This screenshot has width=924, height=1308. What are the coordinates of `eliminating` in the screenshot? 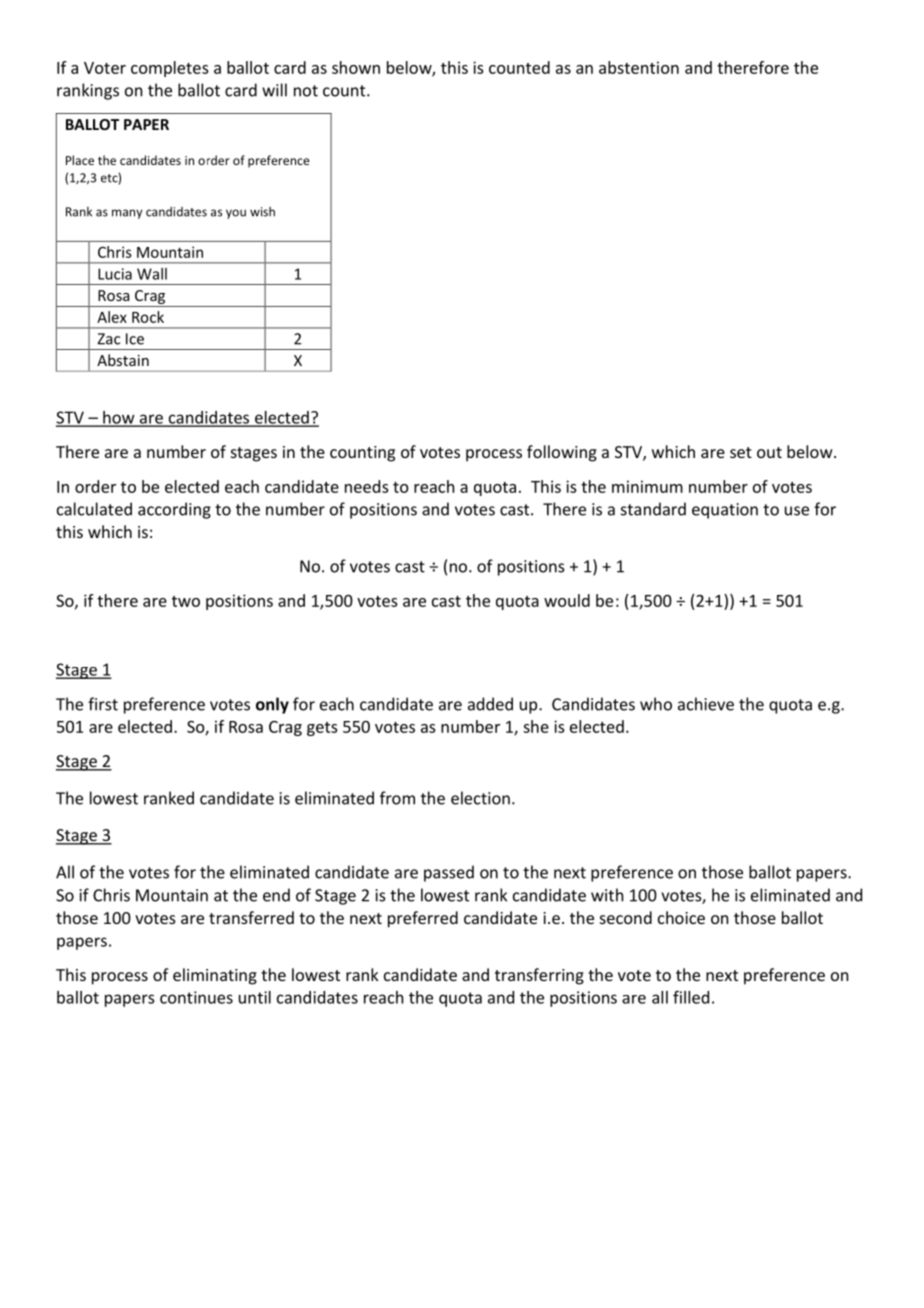 It's located at (215, 976).
